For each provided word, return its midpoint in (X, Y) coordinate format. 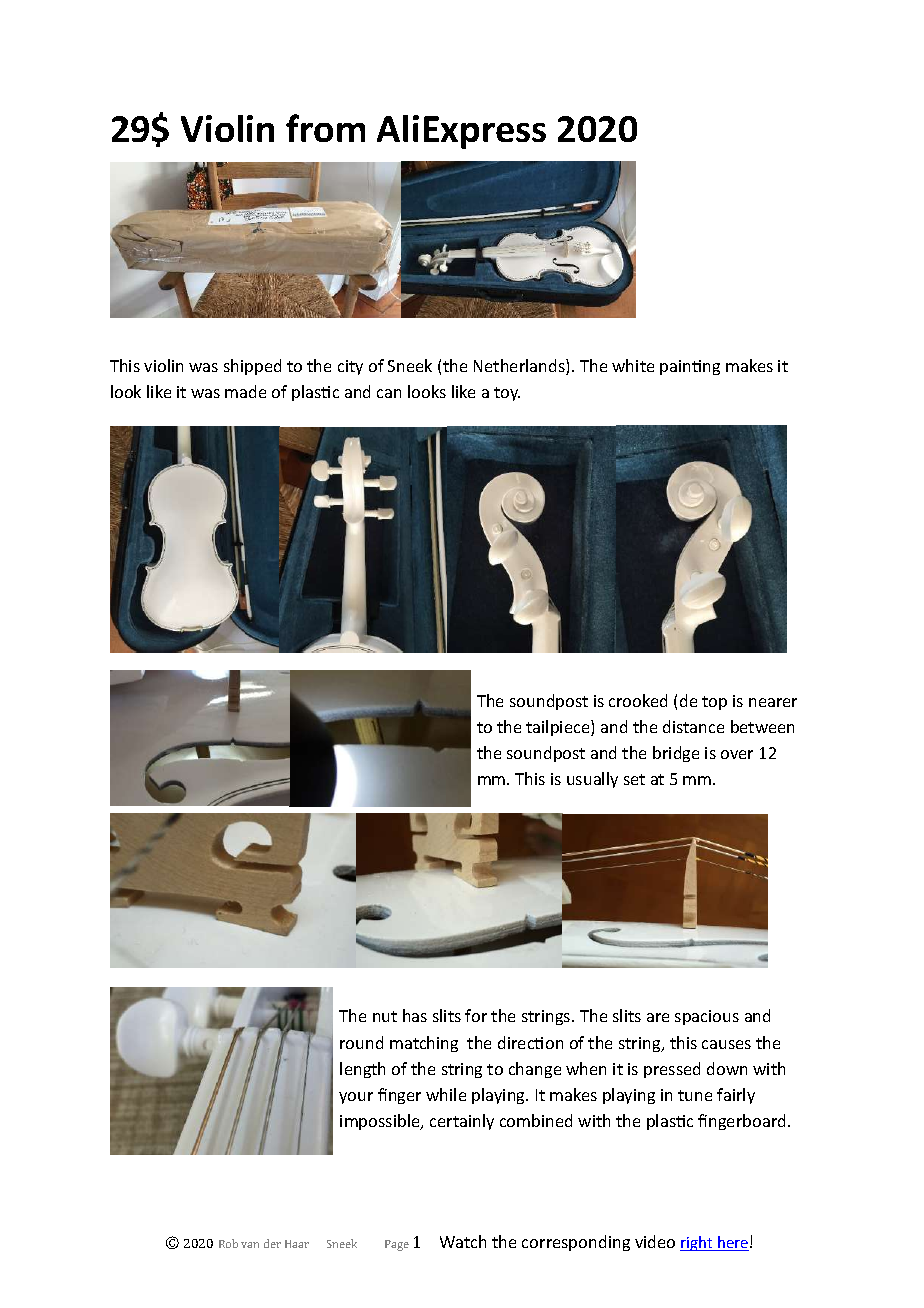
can (389, 393)
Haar (297, 1244)
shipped (252, 367)
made (245, 391)
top (714, 703)
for (476, 1015)
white (633, 365)
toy (507, 394)
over (737, 754)
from (325, 128)
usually (592, 780)
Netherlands (520, 367)
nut (385, 1016)
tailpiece (559, 728)
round (361, 1042)
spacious (707, 1017)
